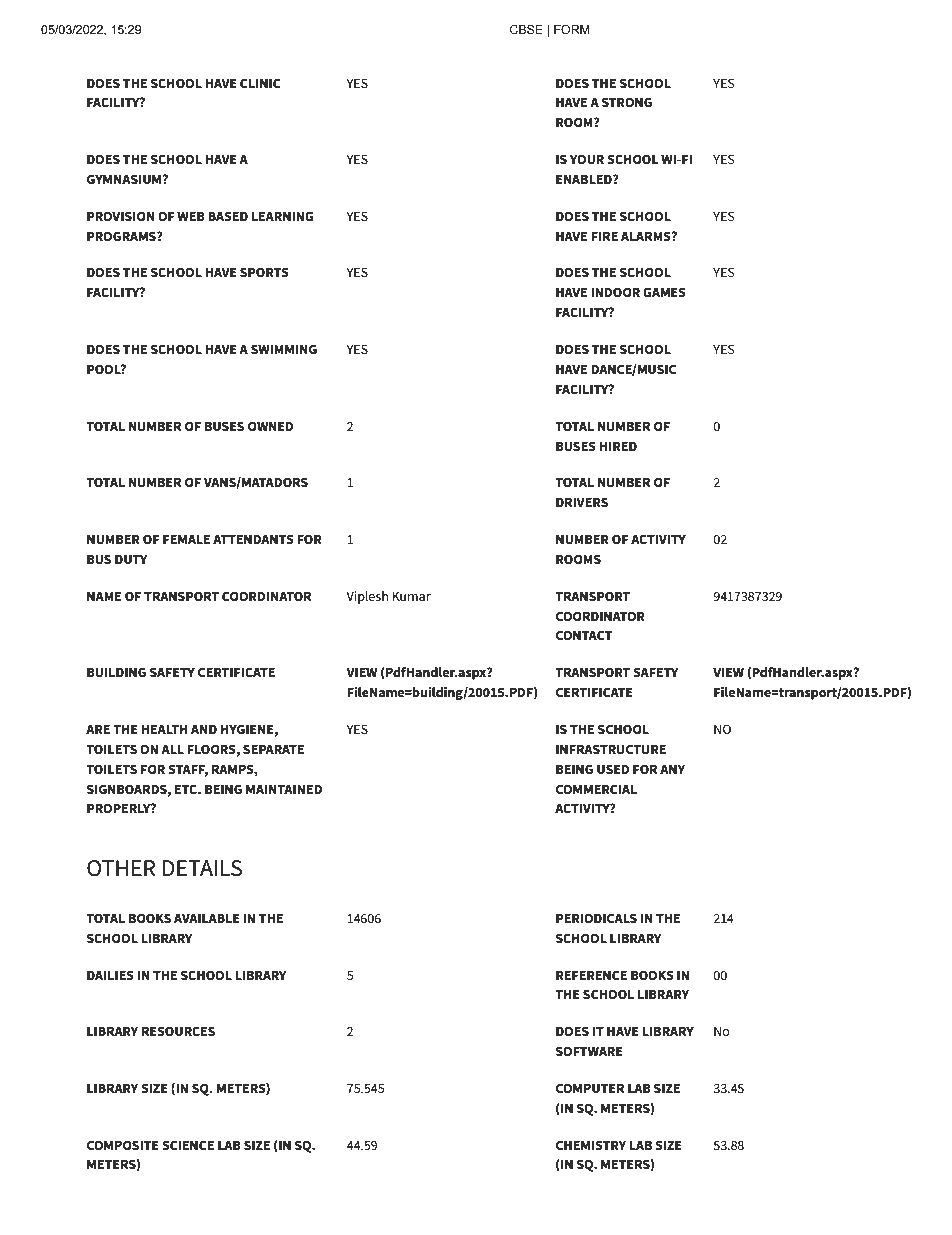 Image resolution: width=952 pixels, height=1235 pixels. What do you see at coordinates (590, 1088) in the screenshot?
I see `COMPUTER` at bounding box center [590, 1088].
